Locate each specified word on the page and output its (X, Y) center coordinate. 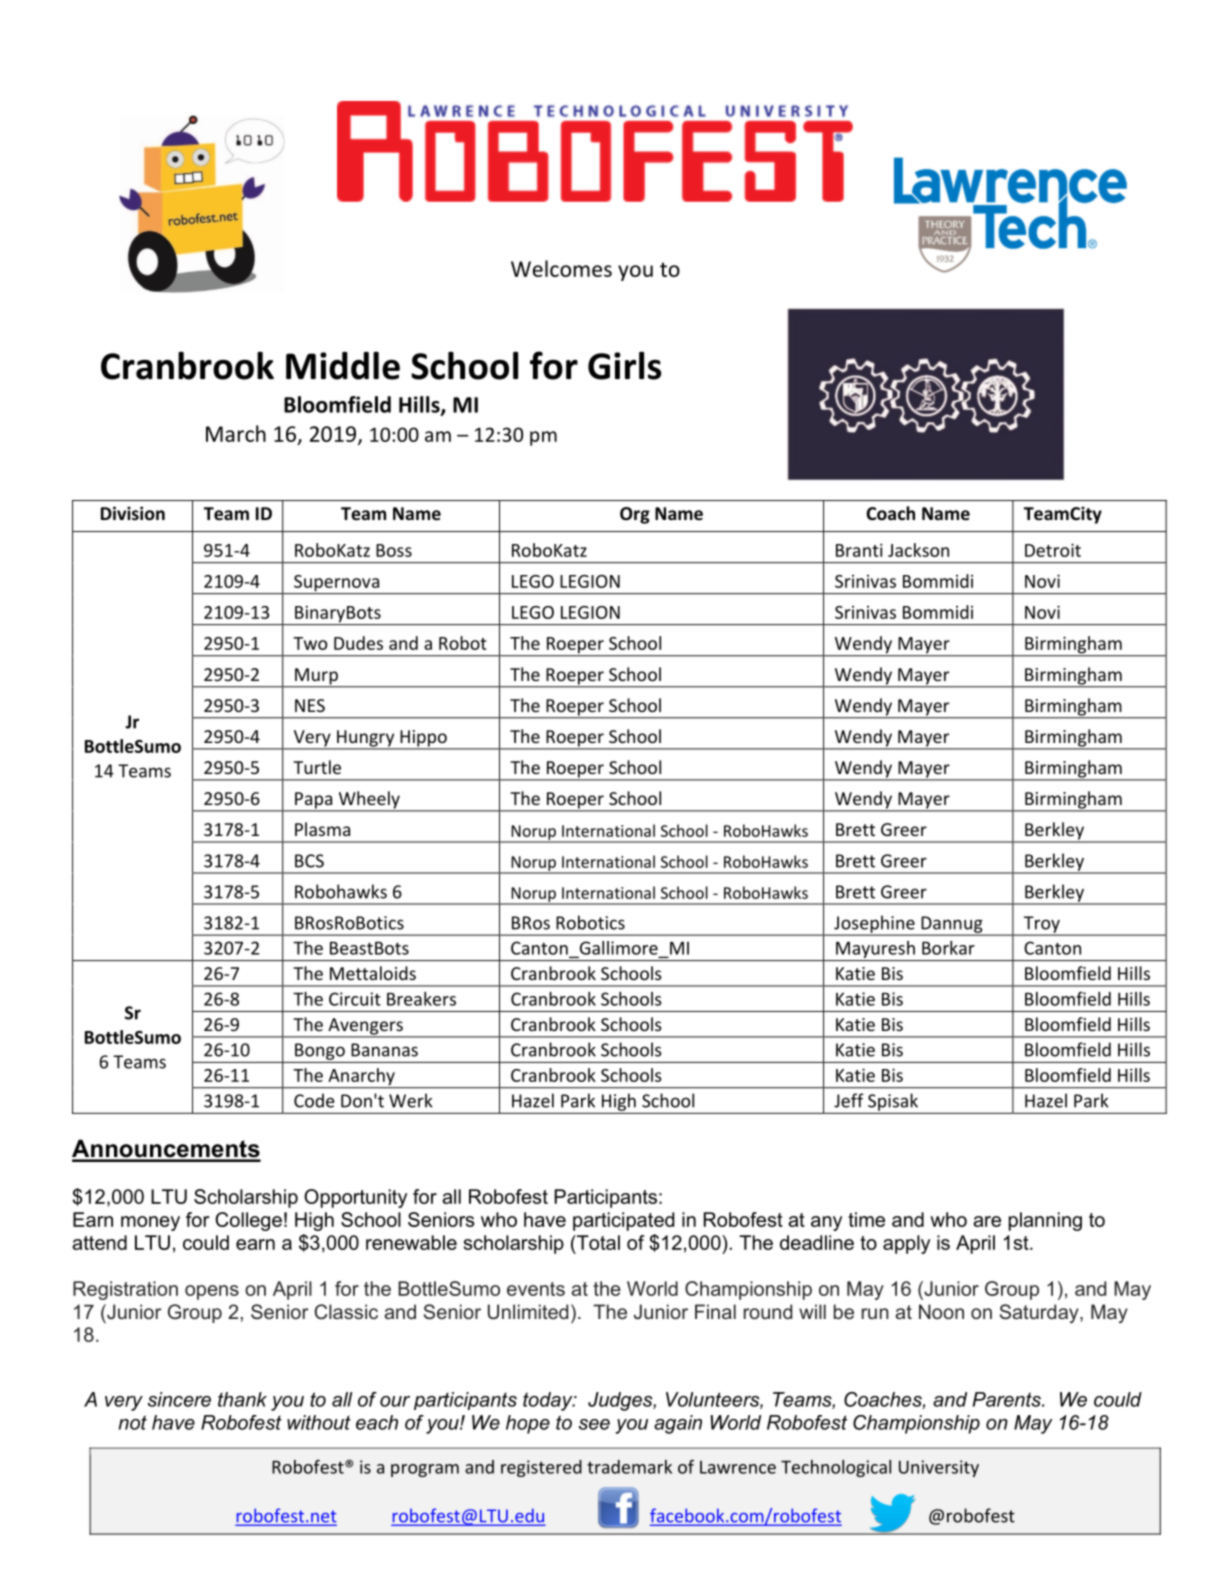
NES (310, 705)
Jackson (918, 550)
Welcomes (561, 268)
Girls (624, 365)
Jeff (849, 1100)
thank (242, 1399)
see (594, 1424)
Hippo (423, 739)
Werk (411, 1100)
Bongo (320, 1051)
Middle (343, 366)
